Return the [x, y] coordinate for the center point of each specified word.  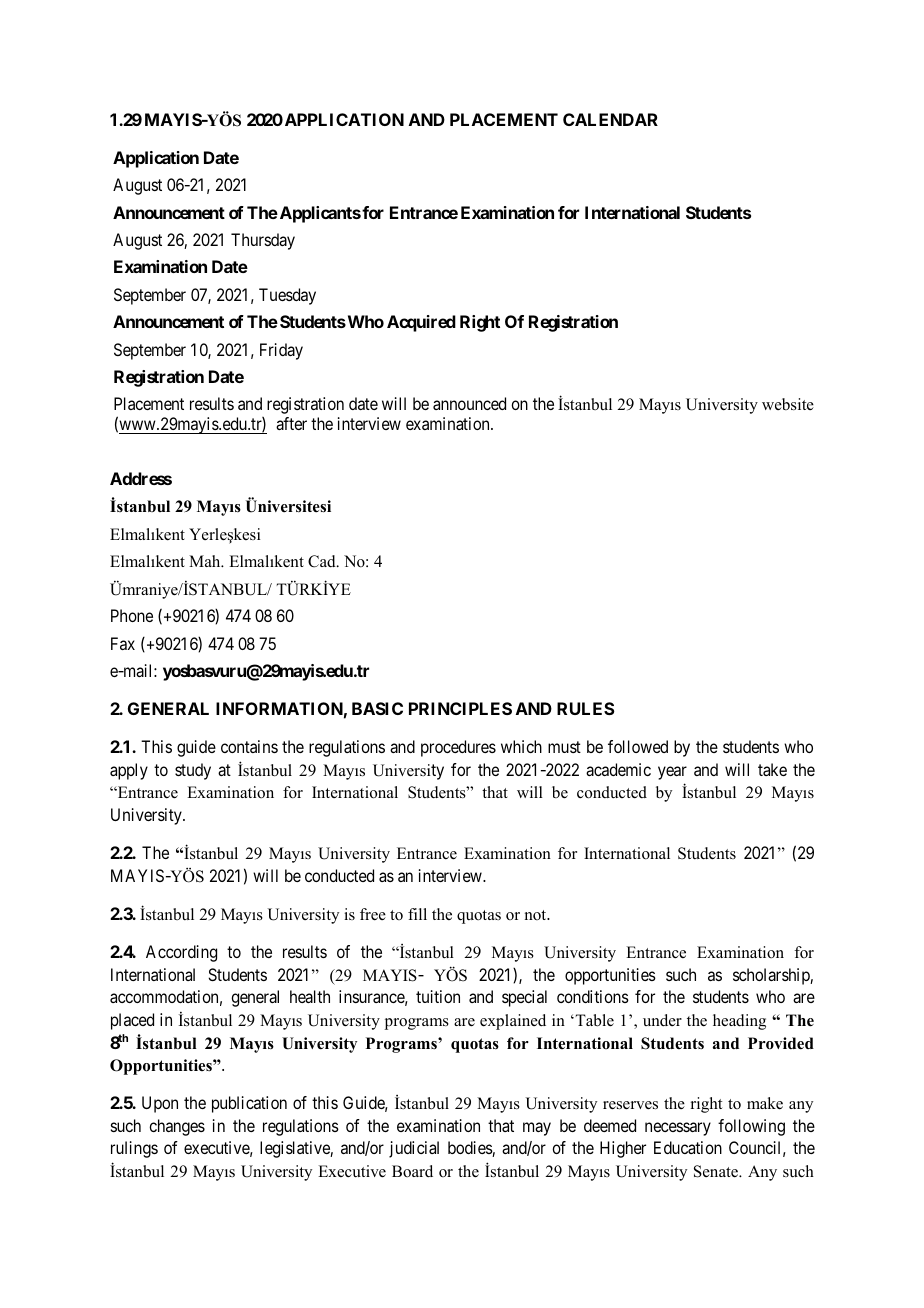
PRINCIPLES [460, 708]
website [788, 404]
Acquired [421, 323]
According [181, 953]
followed [638, 746]
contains [249, 746]
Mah [206, 561]
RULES [586, 708]
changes [177, 1127]
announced [469, 403]
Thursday [263, 241]
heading [739, 1022]
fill [417, 914]
